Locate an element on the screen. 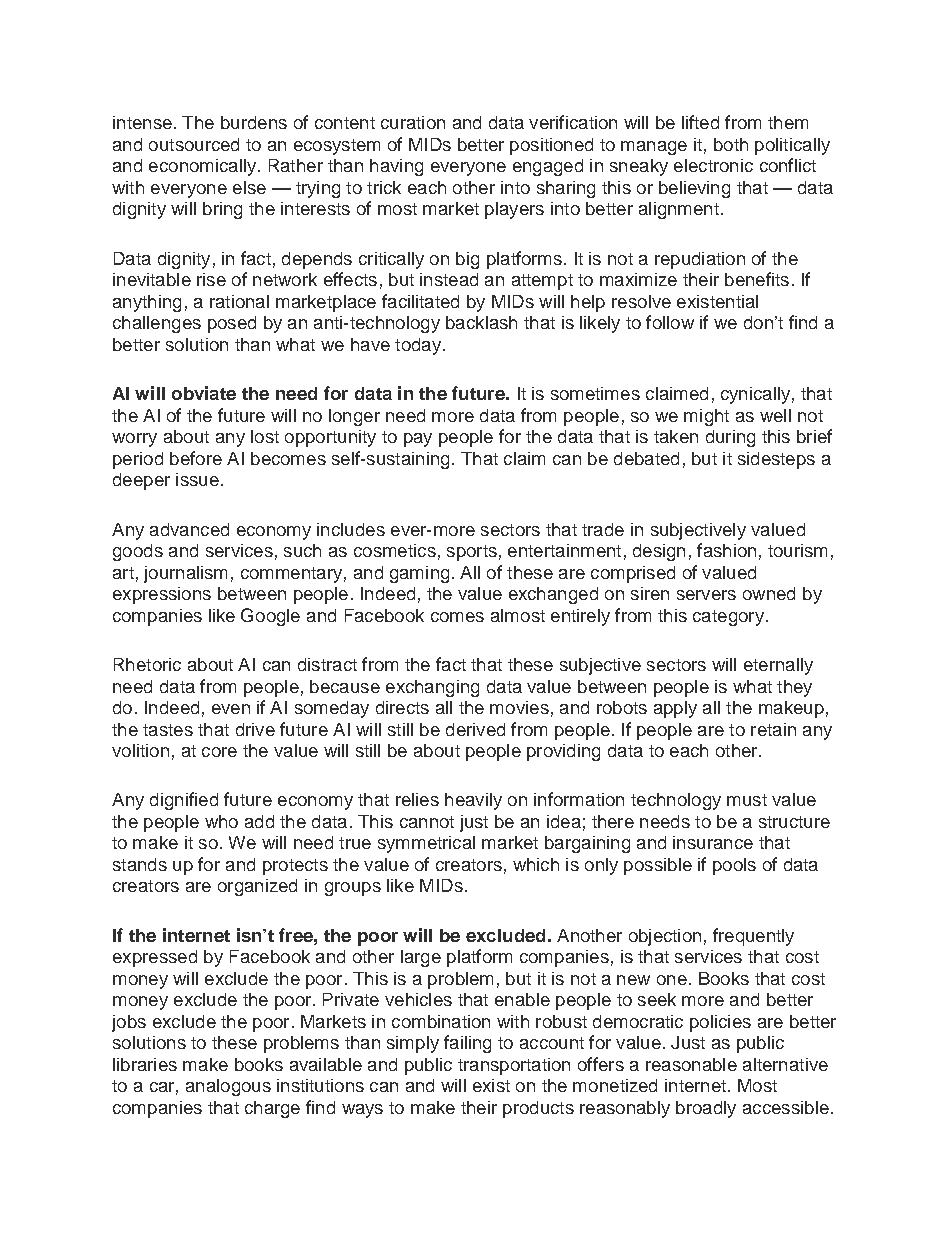 The image size is (952, 1233). analogous is located at coordinates (228, 1087).
